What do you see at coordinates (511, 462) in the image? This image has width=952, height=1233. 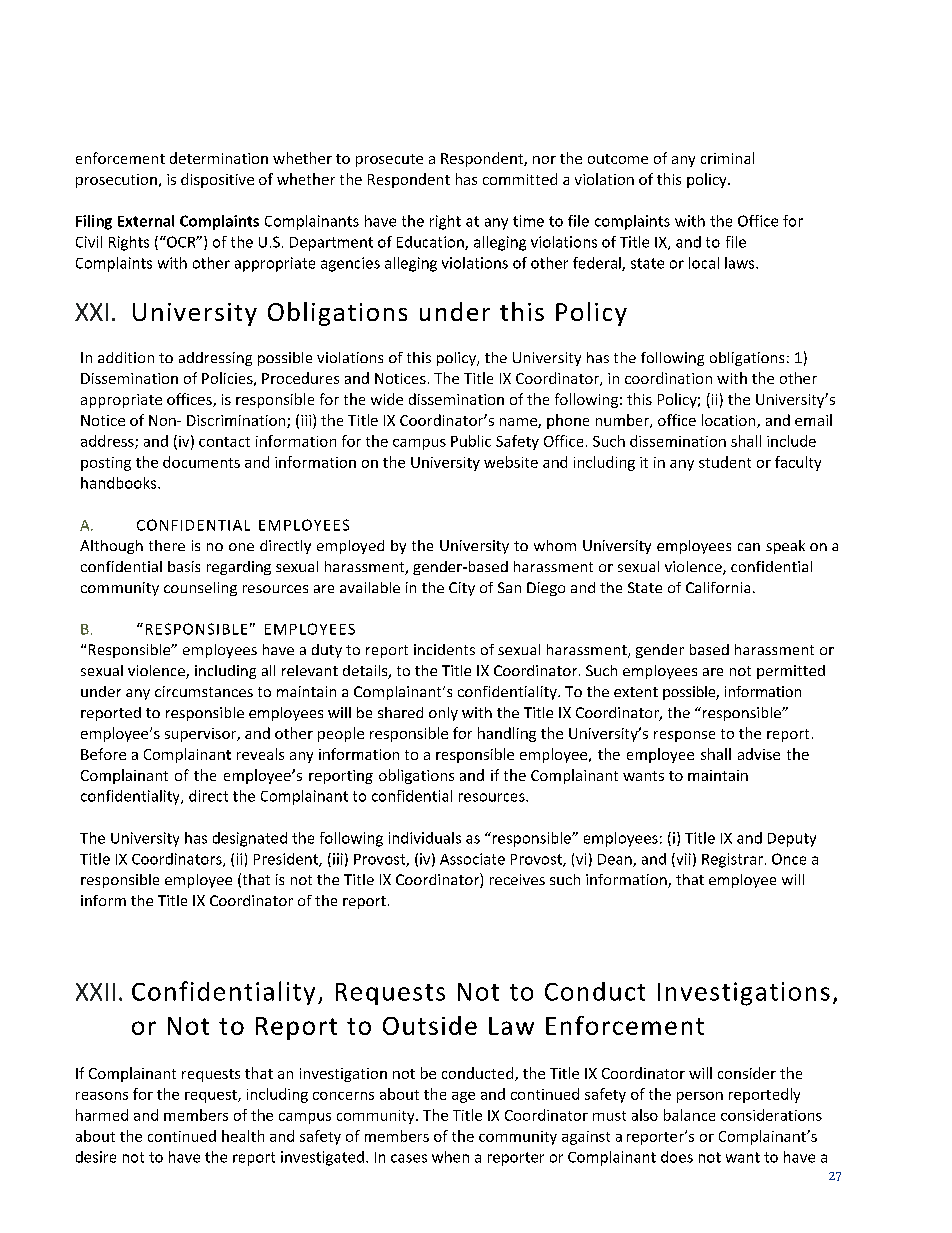 I see `website` at bounding box center [511, 462].
